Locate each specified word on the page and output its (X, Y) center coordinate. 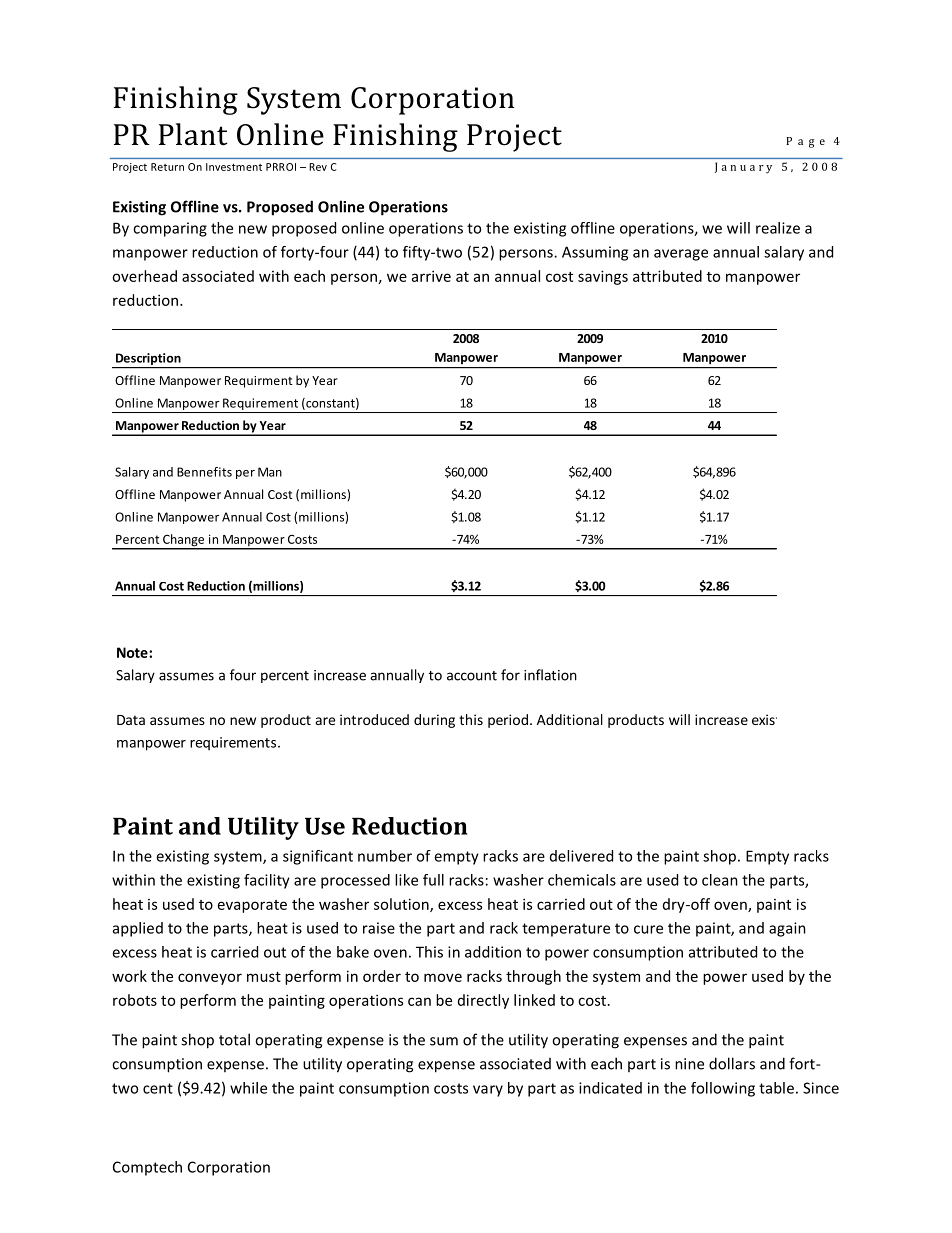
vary (488, 1091)
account (472, 676)
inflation (550, 675)
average (681, 255)
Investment (234, 167)
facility (267, 881)
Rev (318, 167)
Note (133, 652)
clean (720, 880)
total (234, 1039)
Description (148, 360)
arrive (431, 276)
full (433, 880)
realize (778, 228)
